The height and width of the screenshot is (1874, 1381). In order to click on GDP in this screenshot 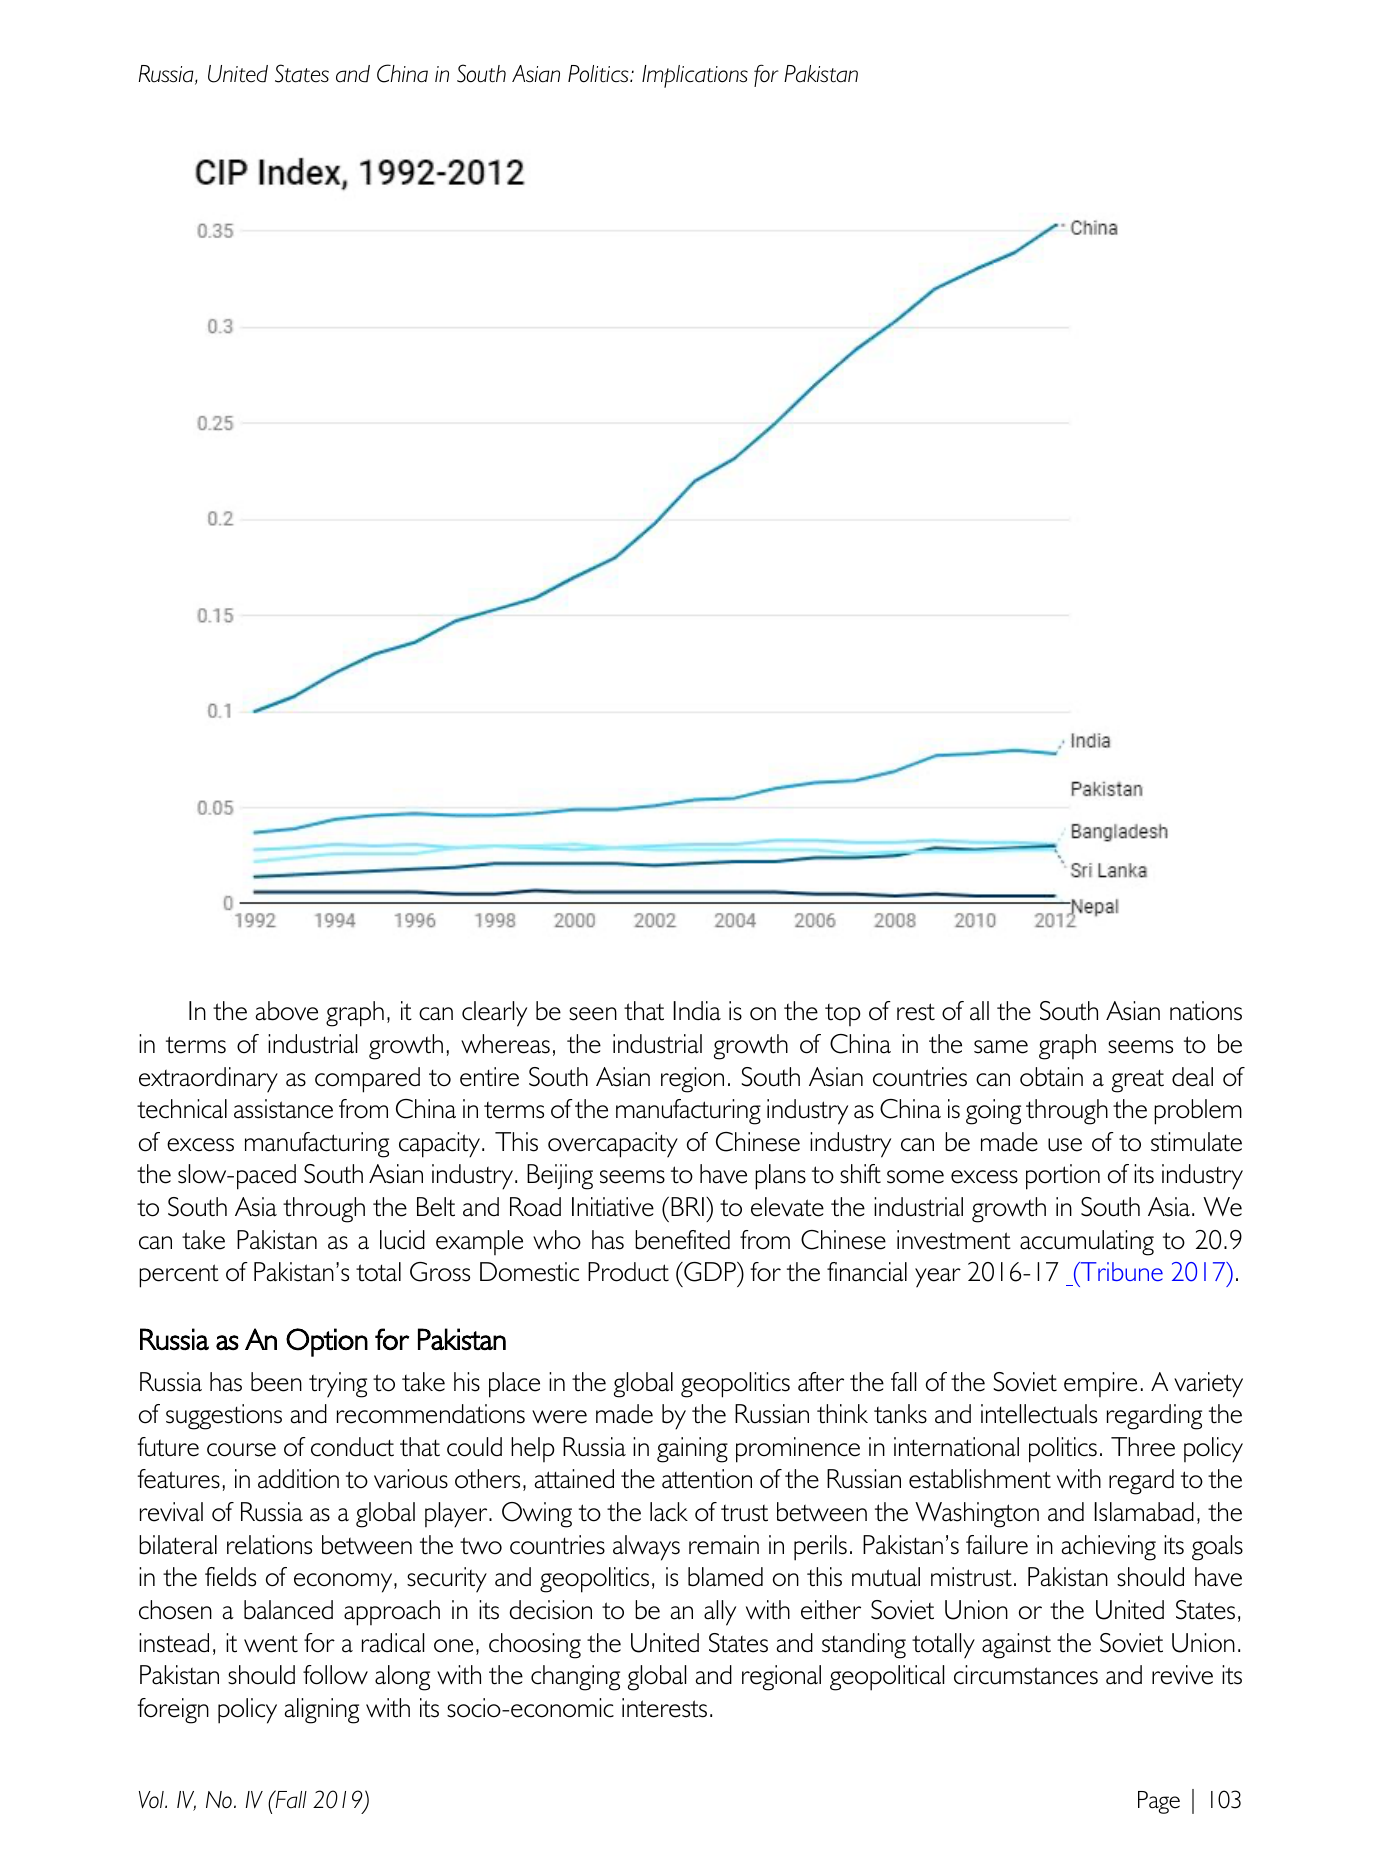, I will do `click(710, 1272)`.
